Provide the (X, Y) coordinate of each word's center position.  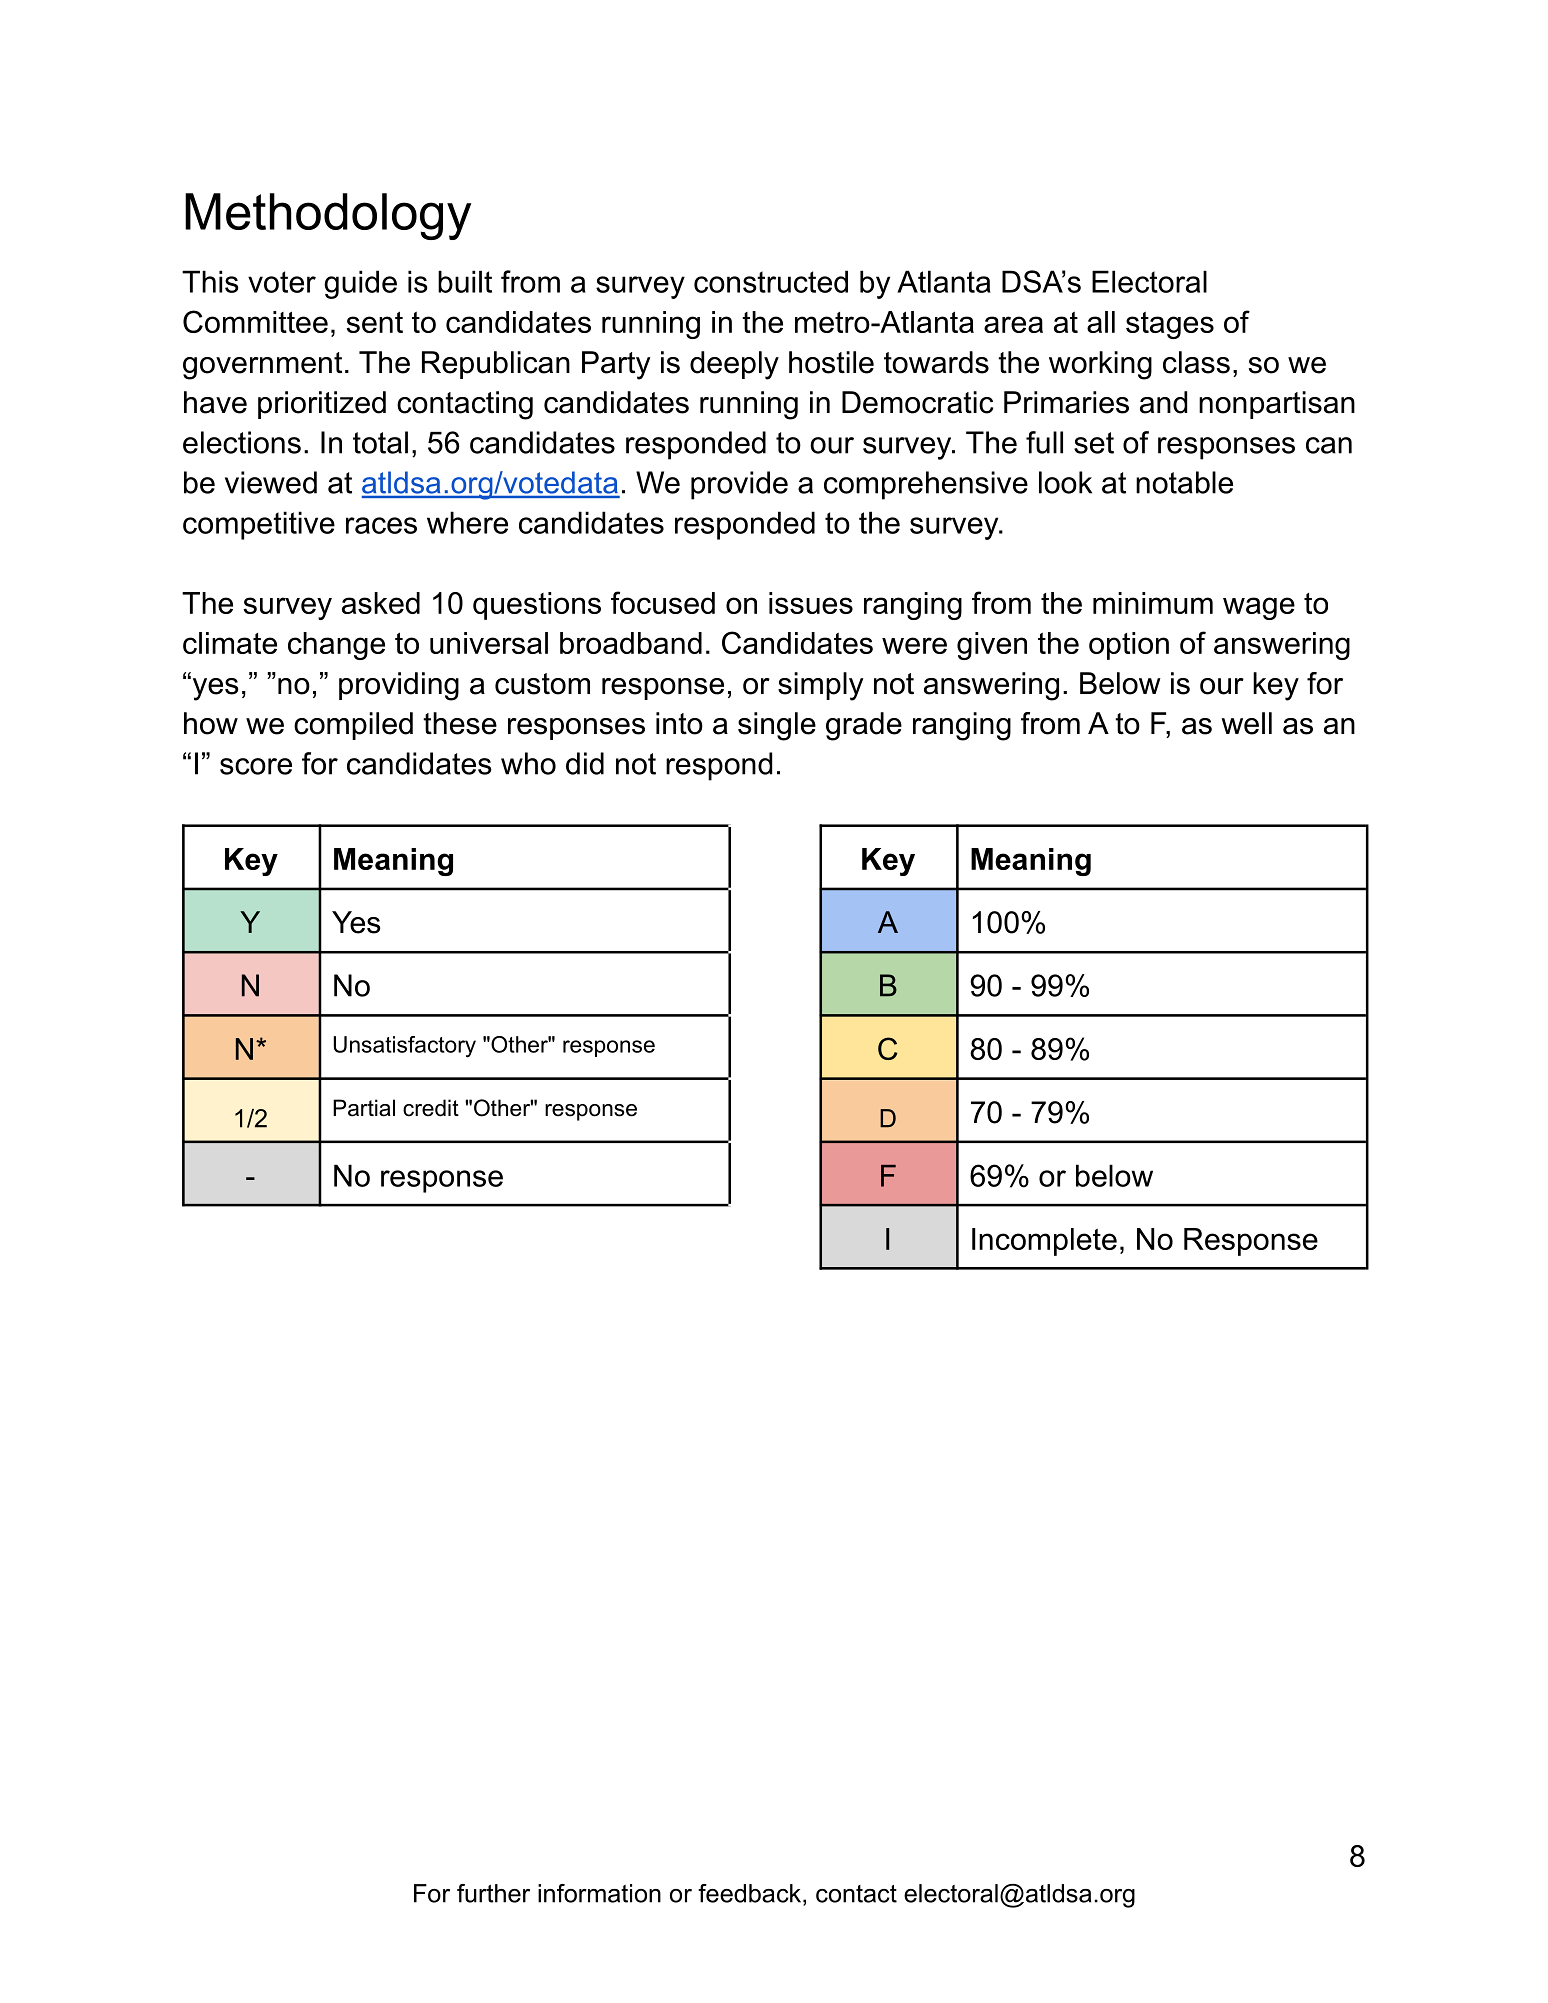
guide (360, 284)
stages (1170, 325)
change (336, 646)
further (493, 1893)
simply (821, 686)
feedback (751, 1894)
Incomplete (1044, 1242)
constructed (771, 281)
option (1129, 646)
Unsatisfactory (404, 1047)
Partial (364, 1108)
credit (431, 1108)
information (599, 1893)
